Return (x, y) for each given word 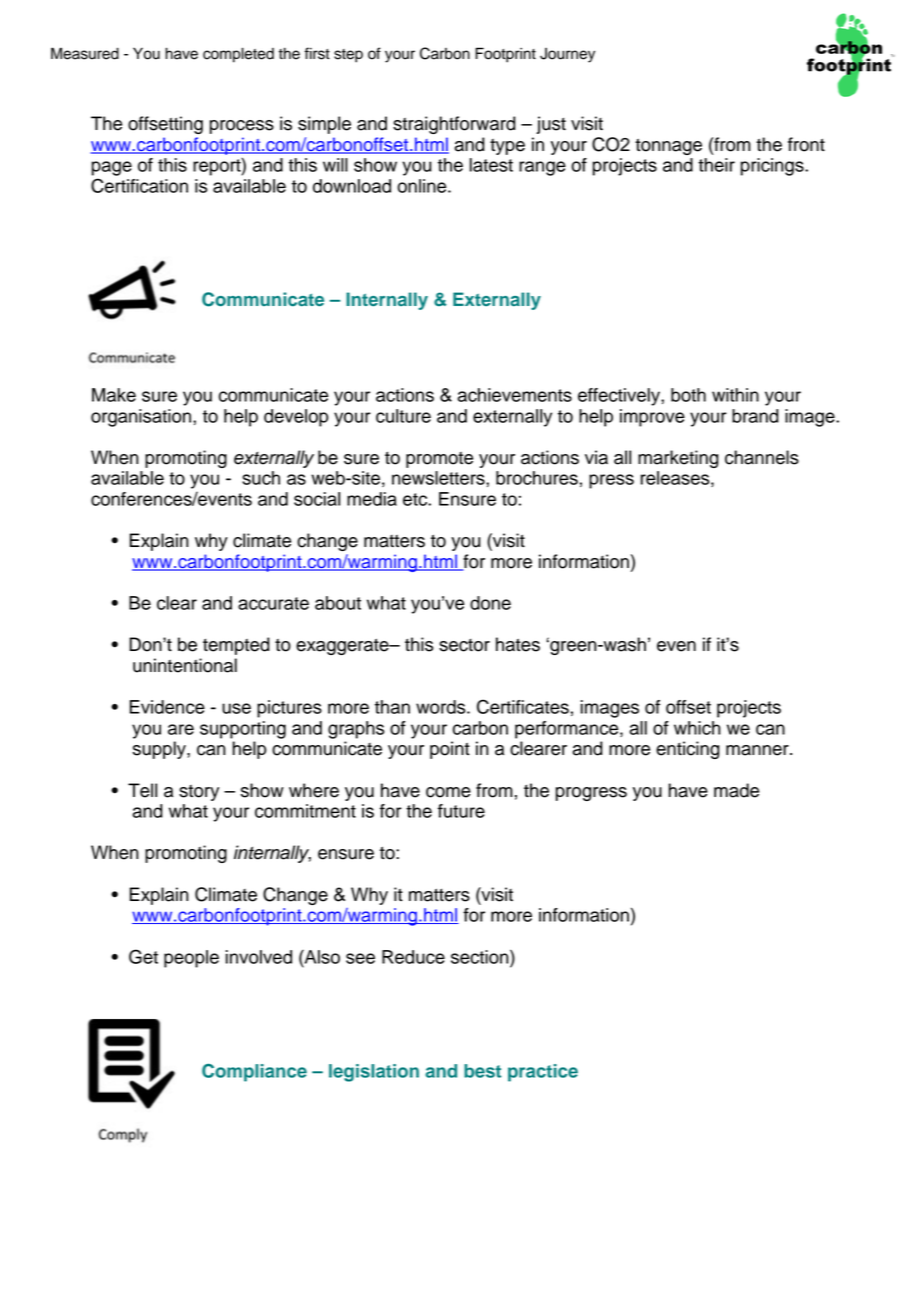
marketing (678, 459)
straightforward (454, 125)
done (490, 603)
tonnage (668, 147)
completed (238, 55)
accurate (273, 603)
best (482, 1071)
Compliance (254, 1073)
